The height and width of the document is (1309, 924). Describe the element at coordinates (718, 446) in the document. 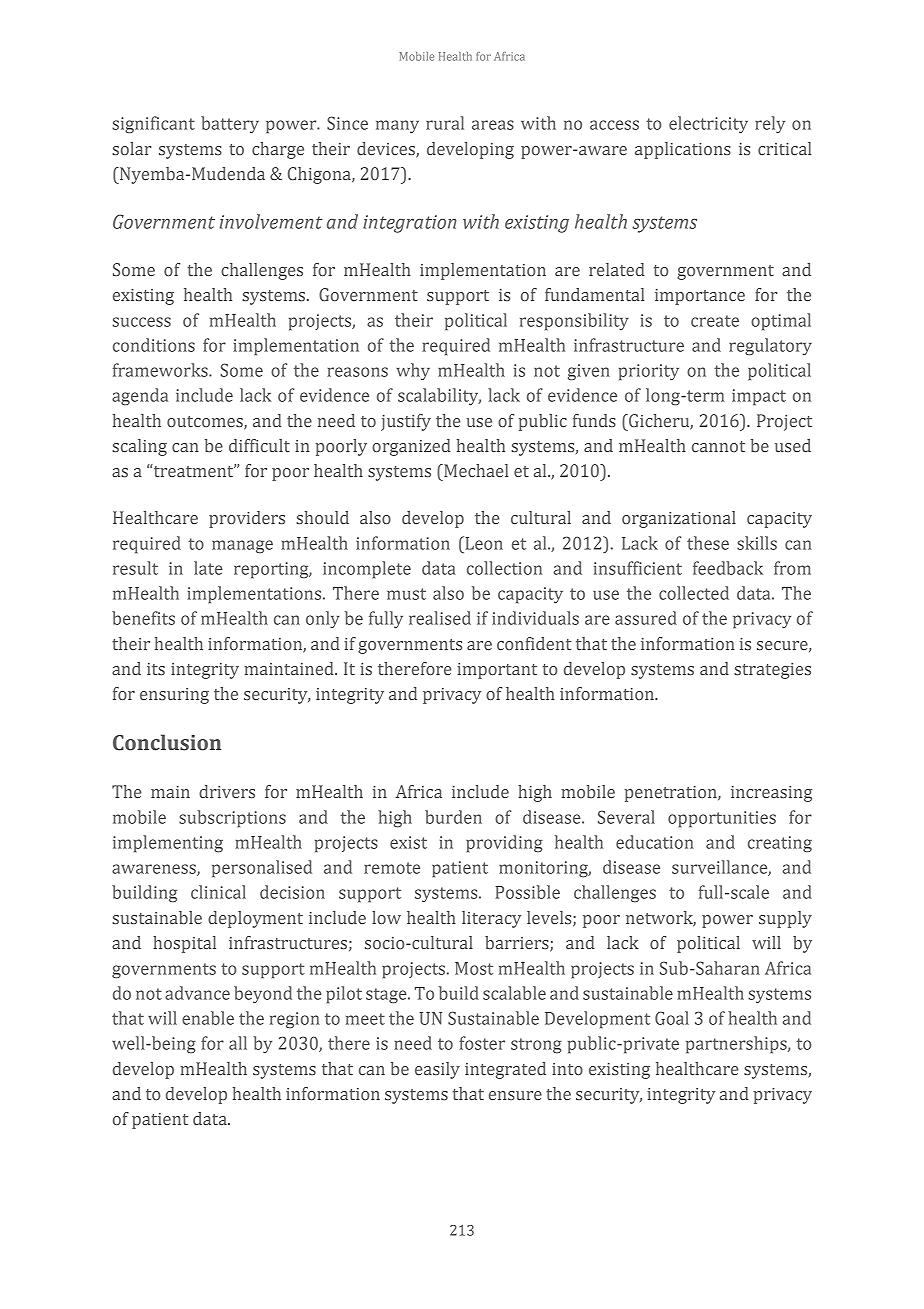

I see `cannot` at that location.
